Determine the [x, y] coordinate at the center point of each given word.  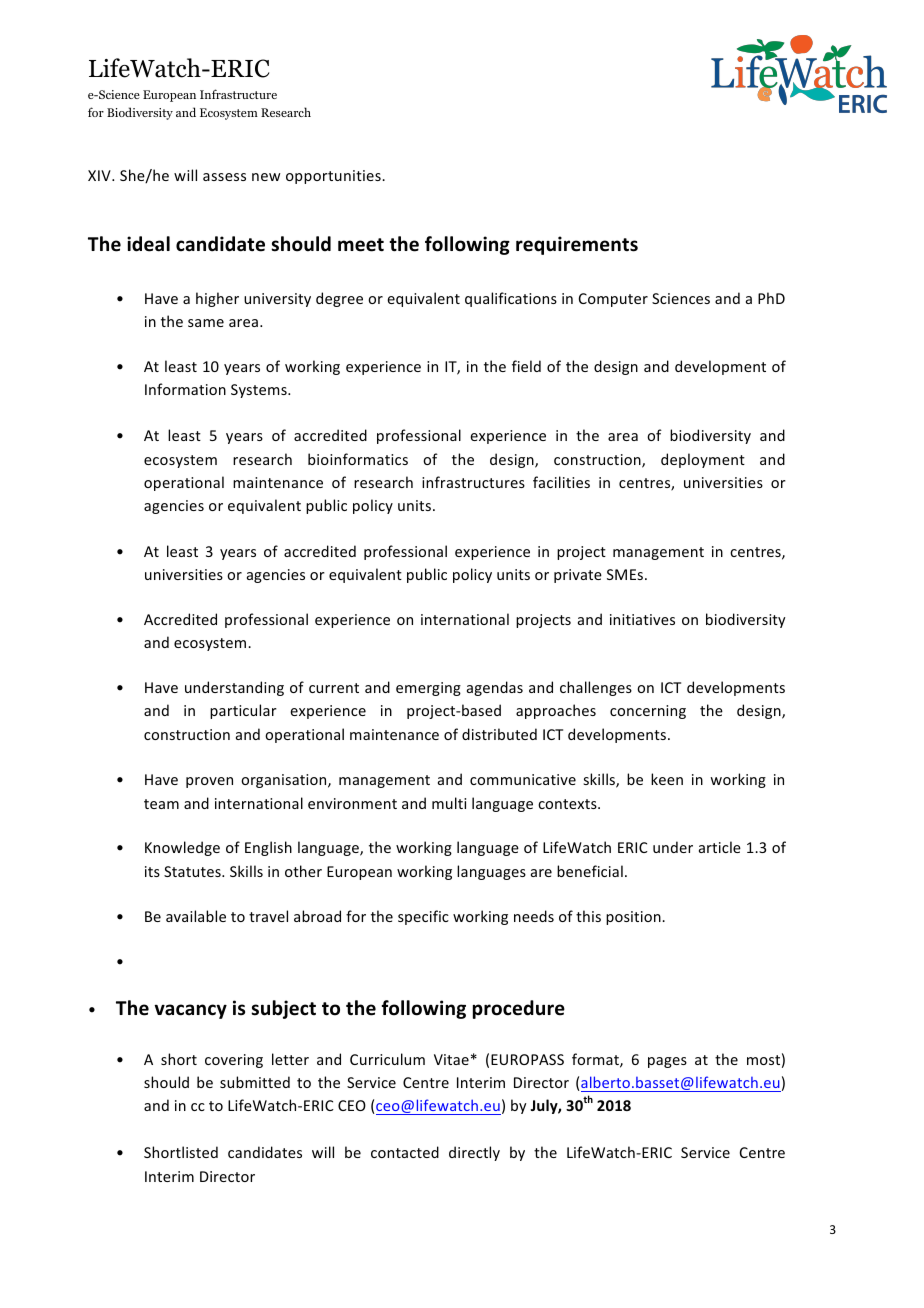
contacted [405, 1152]
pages [667, 1062]
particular [243, 711]
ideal [148, 244]
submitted [255, 1082]
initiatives [642, 619]
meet [361, 245]
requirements [577, 245]
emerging [428, 689]
